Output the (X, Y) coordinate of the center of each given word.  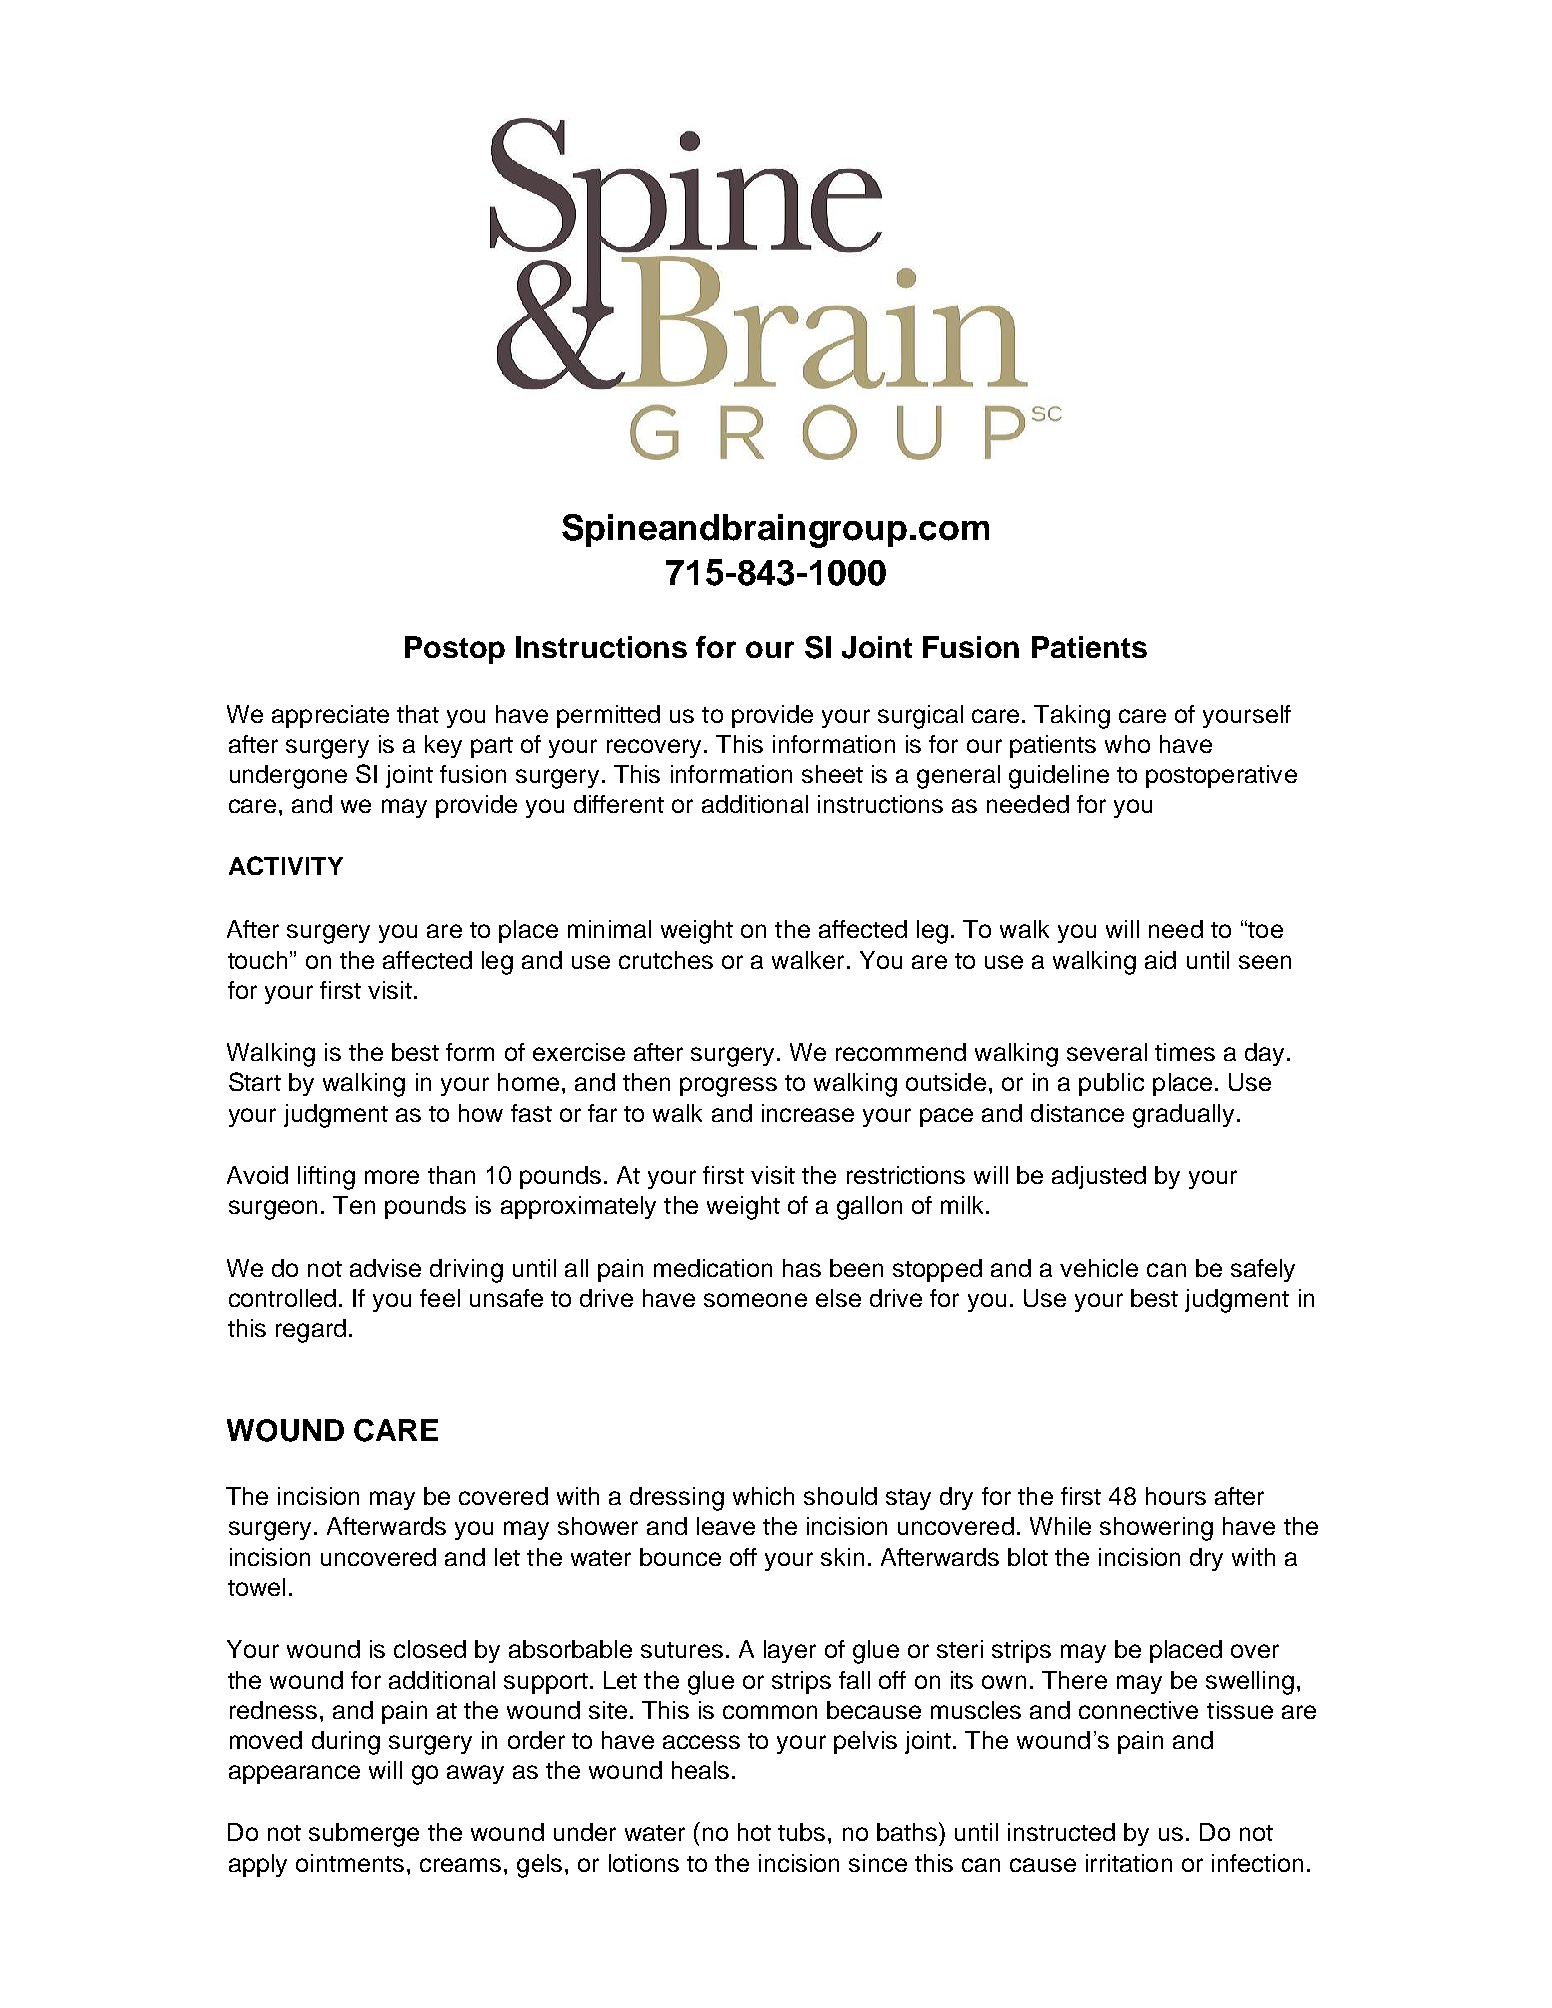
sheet (832, 774)
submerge (364, 1835)
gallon (869, 1208)
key (443, 746)
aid (1160, 960)
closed (430, 1649)
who (1127, 744)
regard (311, 1331)
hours (1176, 1496)
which (763, 1496)
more (392, 1177)
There (1074, 1680)
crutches (666, 960)
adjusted (1099, 1177)
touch (257, 960)
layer (790, 1651)
